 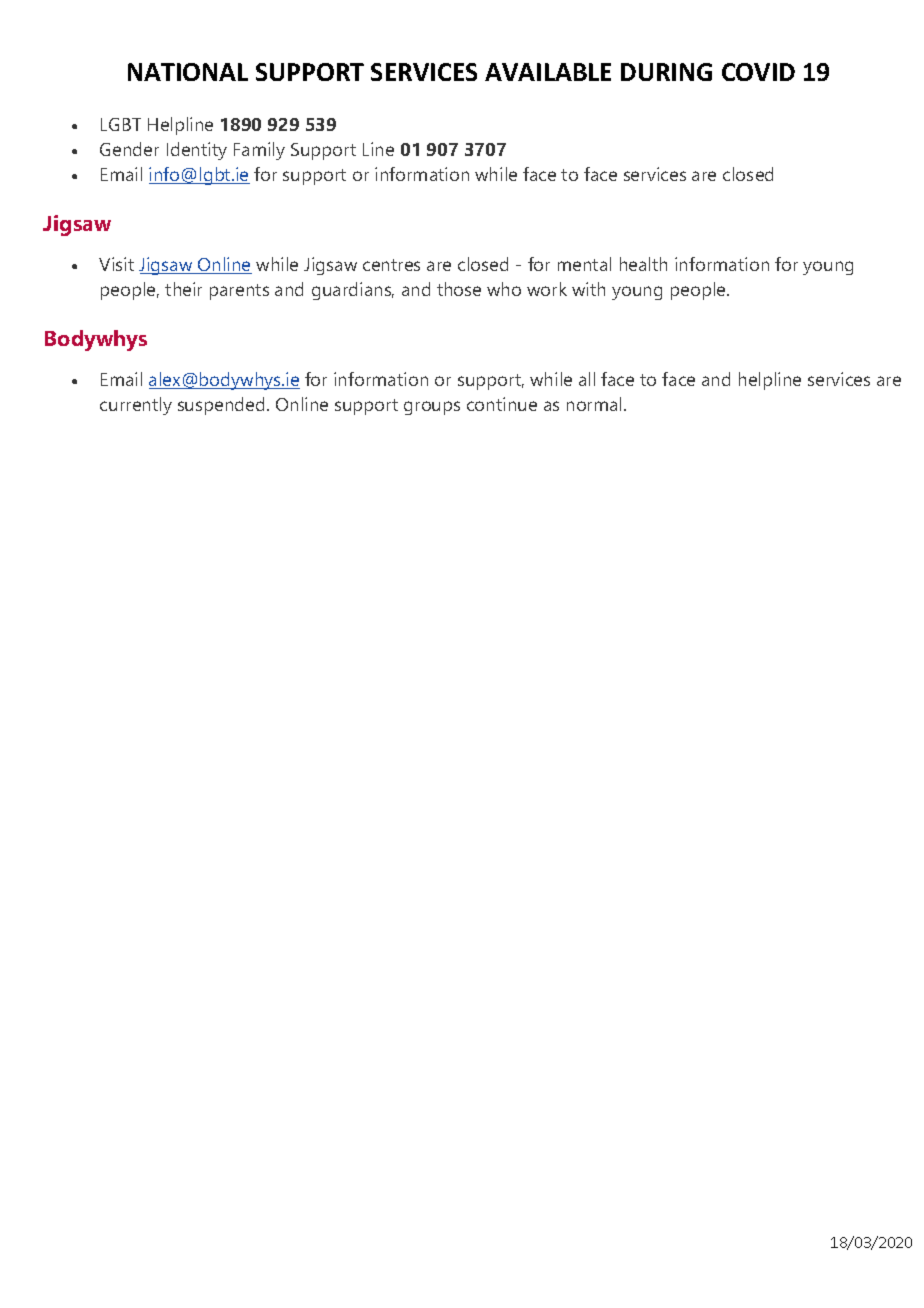 What do you see at coordinates (197, 151) in the page?
I see `Identity` at bounding box center [197, 151].
